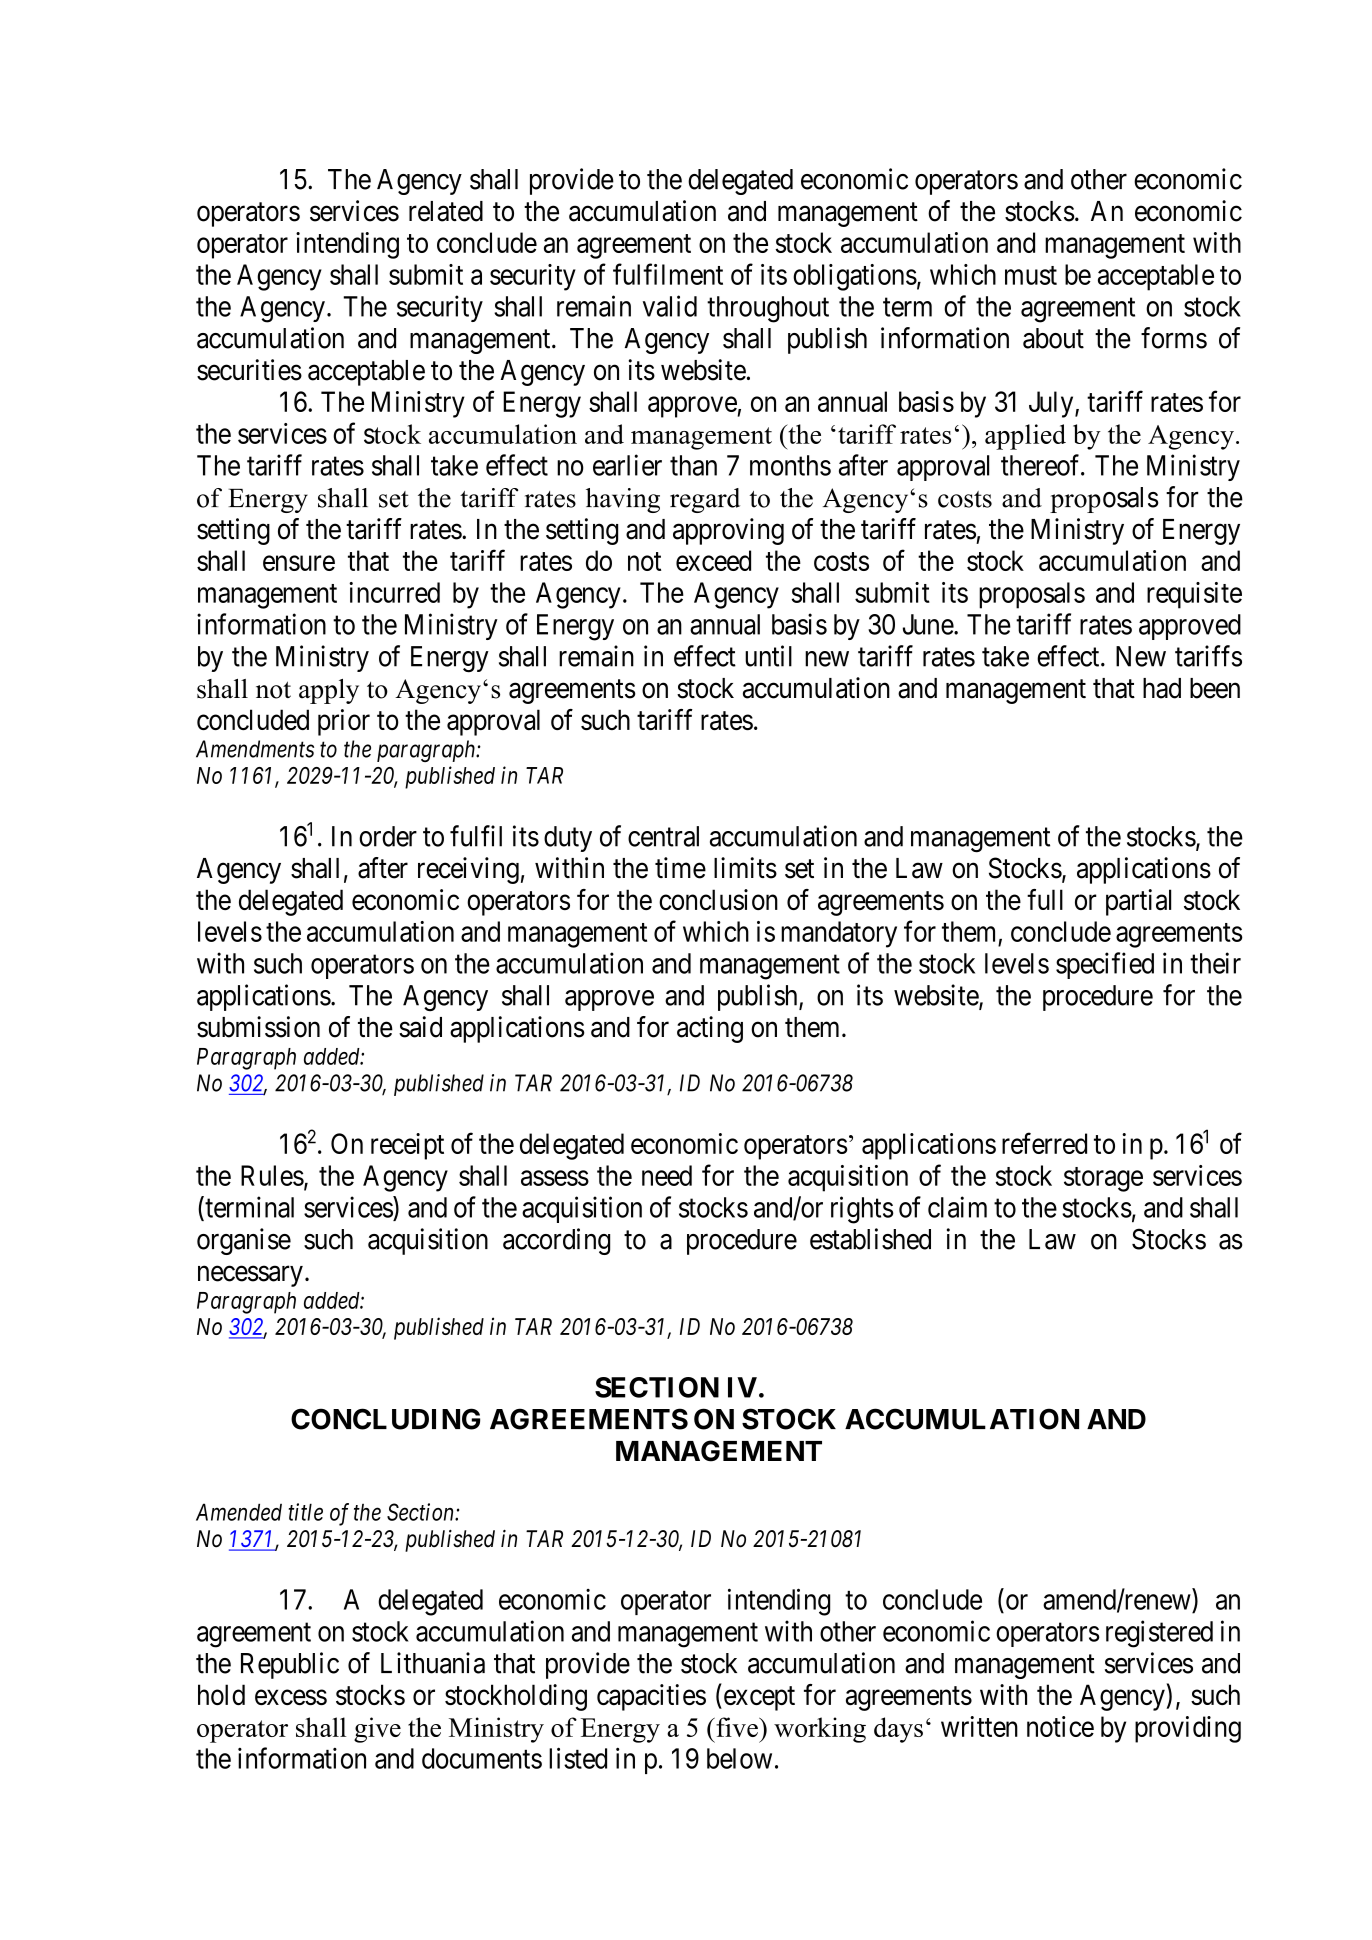  Describe the element at coordinates (1031, 275) in the image. I see `must` at that location.
